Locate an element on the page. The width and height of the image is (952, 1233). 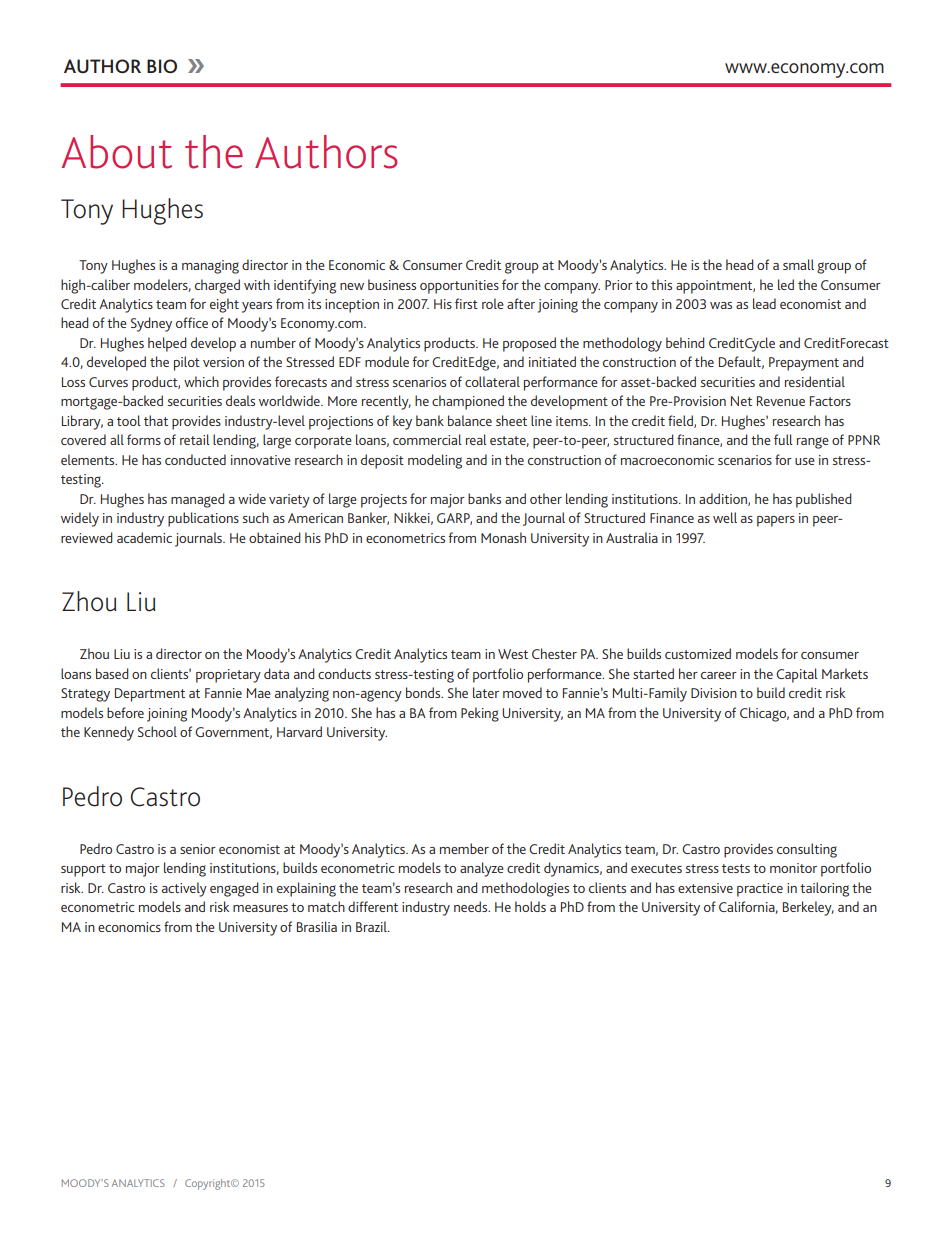
BIO is located at coordinates (162, 66).
